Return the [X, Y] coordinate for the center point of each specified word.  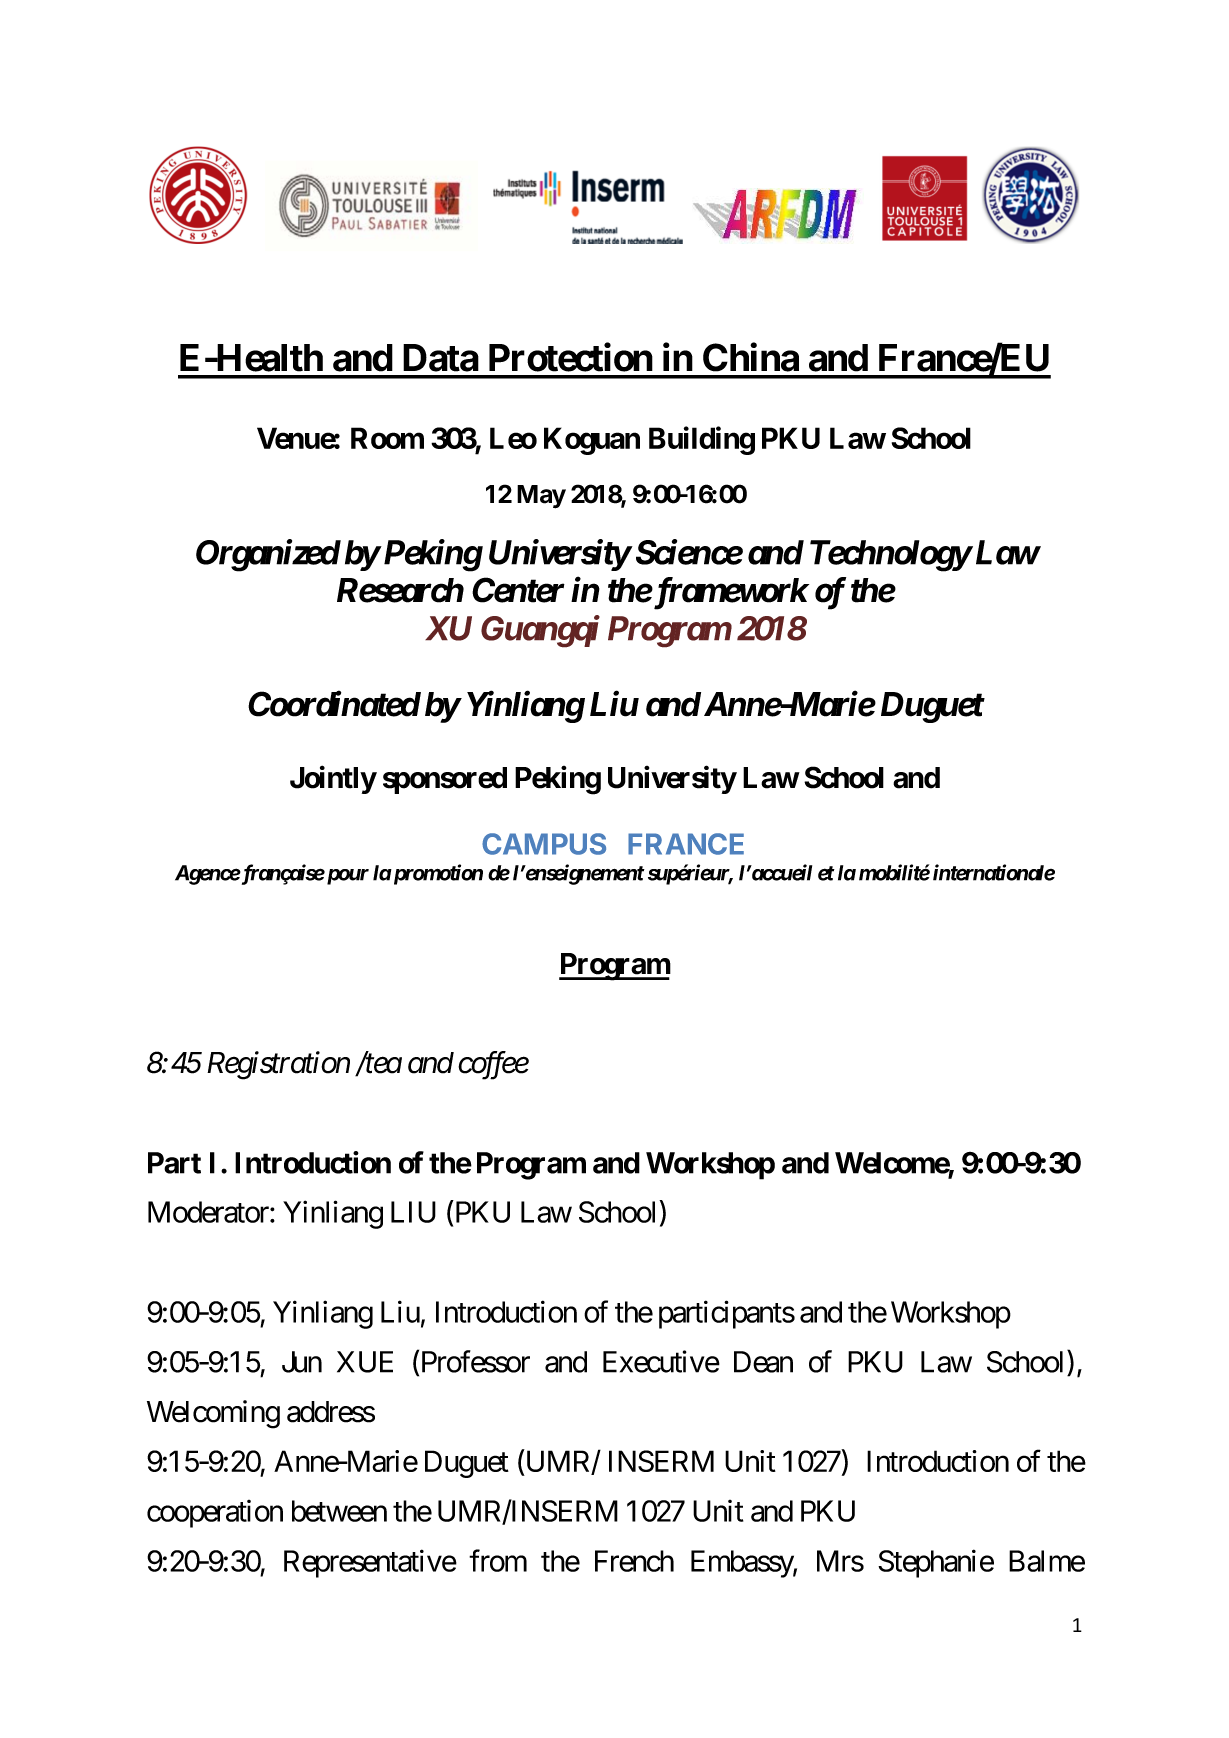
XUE [365, 1362]
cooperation [215, 1514]
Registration [278, 1066]
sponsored [445, 780]
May [541, 497]
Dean [763, 1362]
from [498, 1560]
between [339, 1511]
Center [518, 590]
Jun [302, 1362]
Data [441, 358]
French [634, 1561]
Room [387, 438]
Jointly [333, 780]
